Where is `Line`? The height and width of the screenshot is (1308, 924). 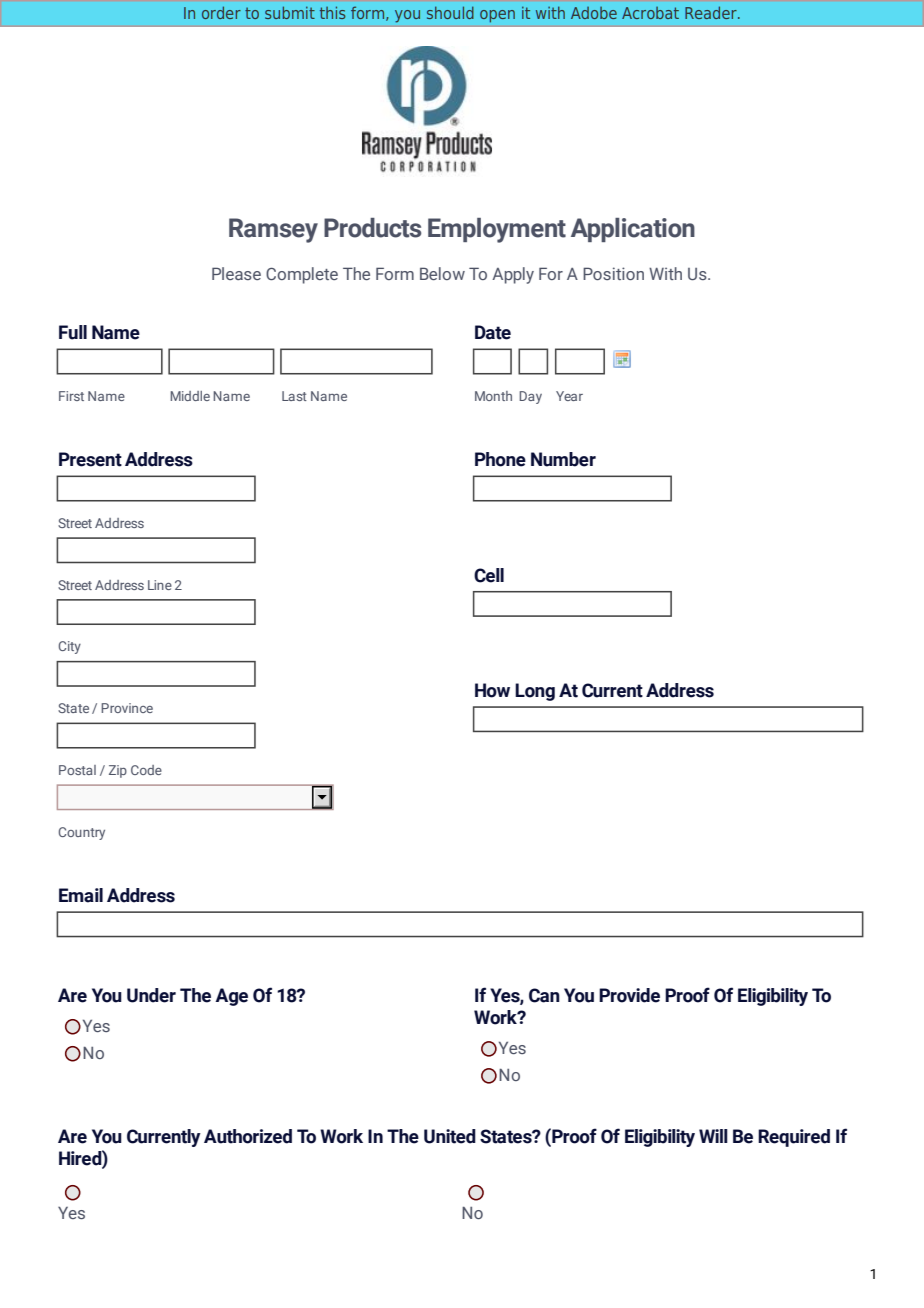
Line is located at coordinates (160, 585).
